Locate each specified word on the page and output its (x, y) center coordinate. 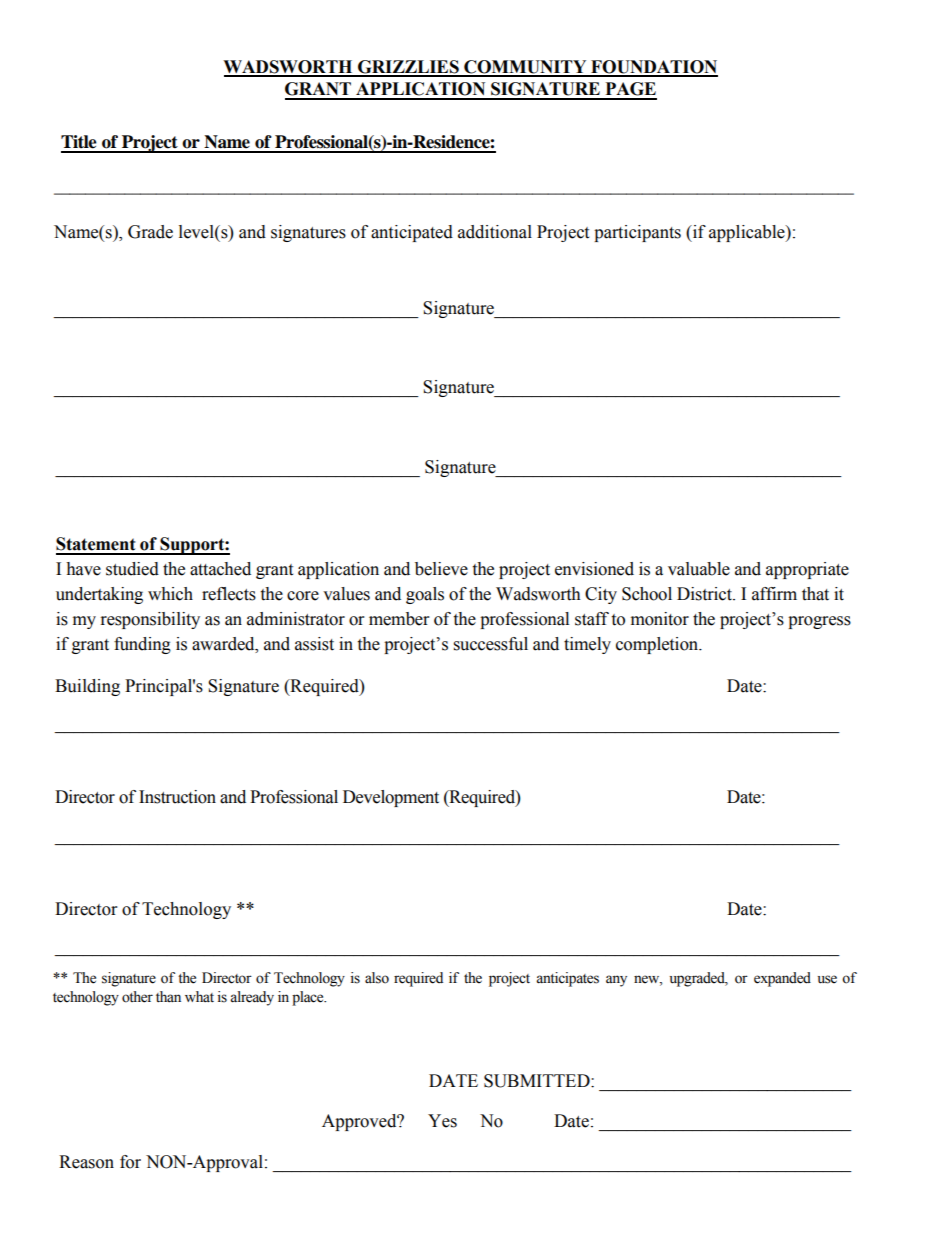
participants (637, 233)
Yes (442, 1121)
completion (658, 645)
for (130, 1162)
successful (491, 644)
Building (87, 687)
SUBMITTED (538, 1081)
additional (495, 232)
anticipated (412, 233)
